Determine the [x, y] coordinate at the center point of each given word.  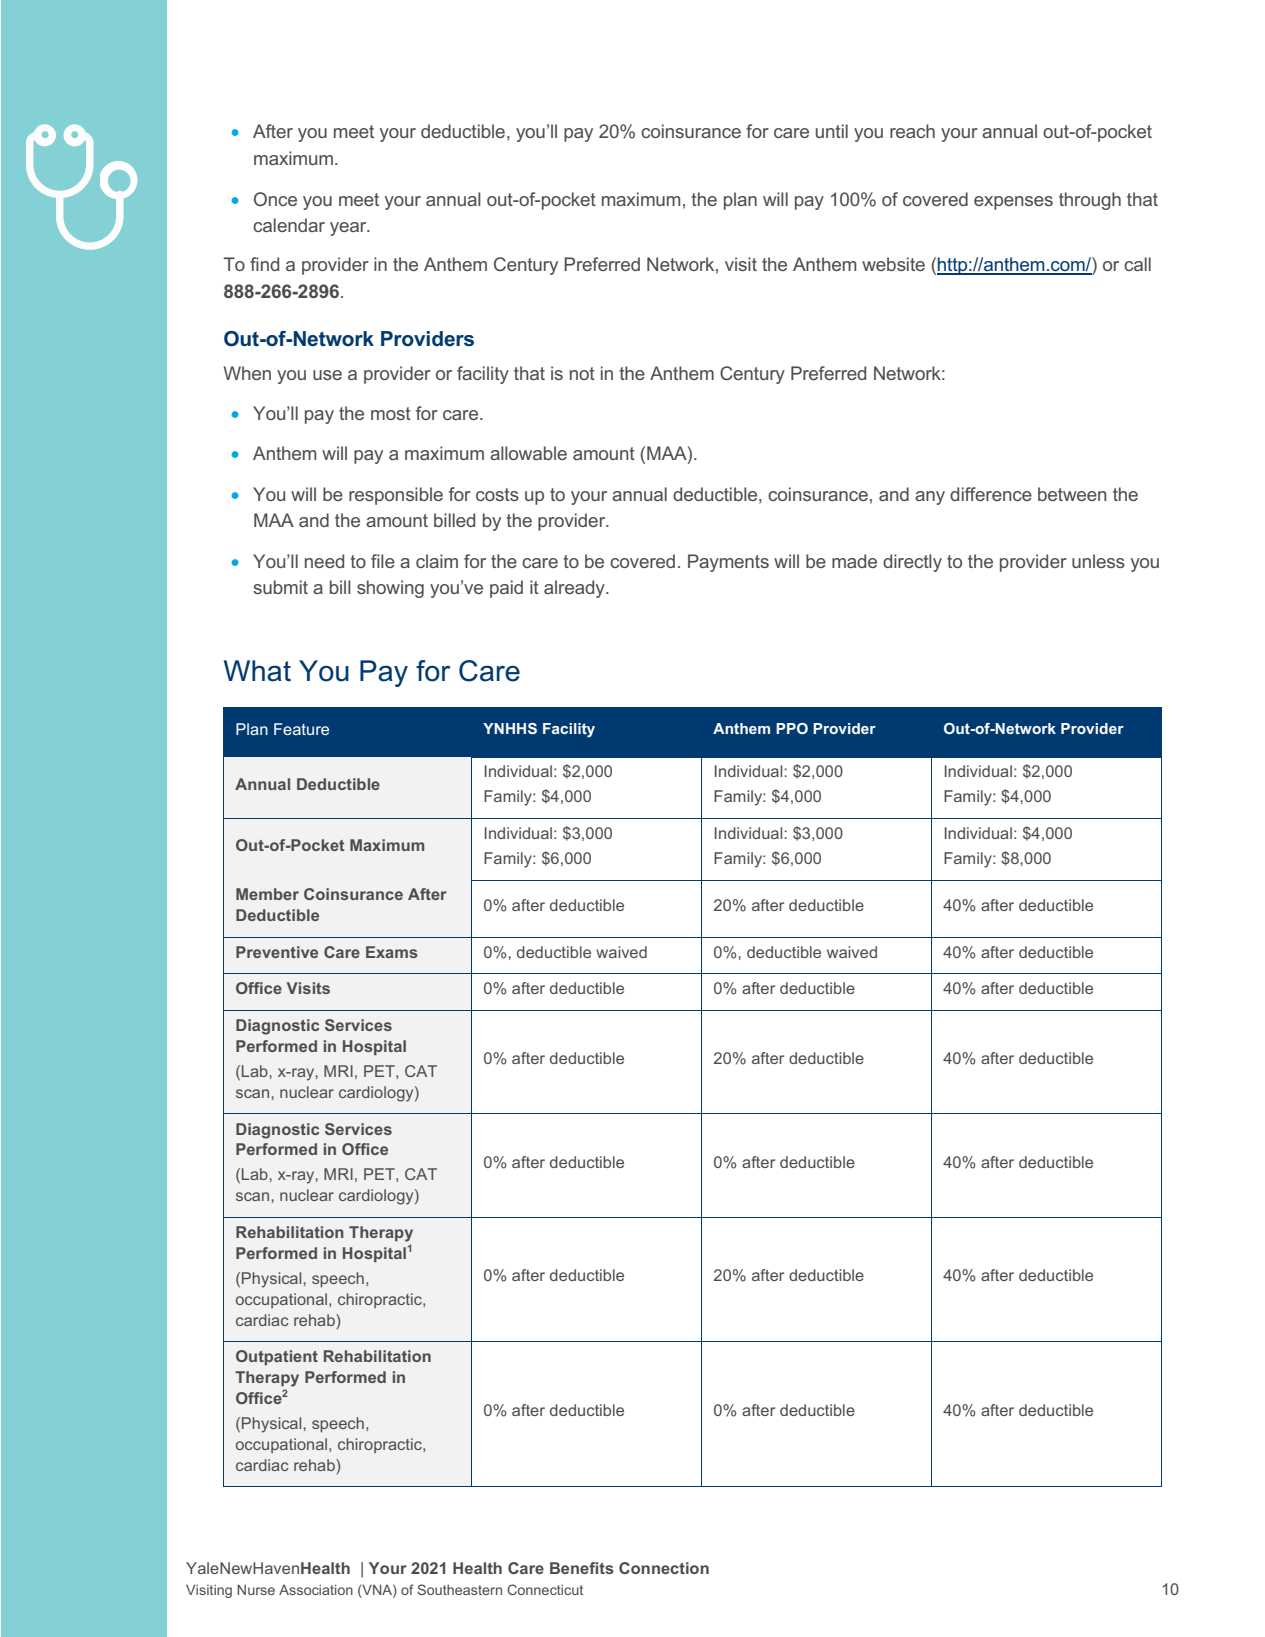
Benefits [582, 1568]
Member [267, 894]
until [832, 131]
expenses [1013, 203]
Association [316, 1589]
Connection [664, 1568]
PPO [792, 728]
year [349, 229]
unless [1098, 561]
